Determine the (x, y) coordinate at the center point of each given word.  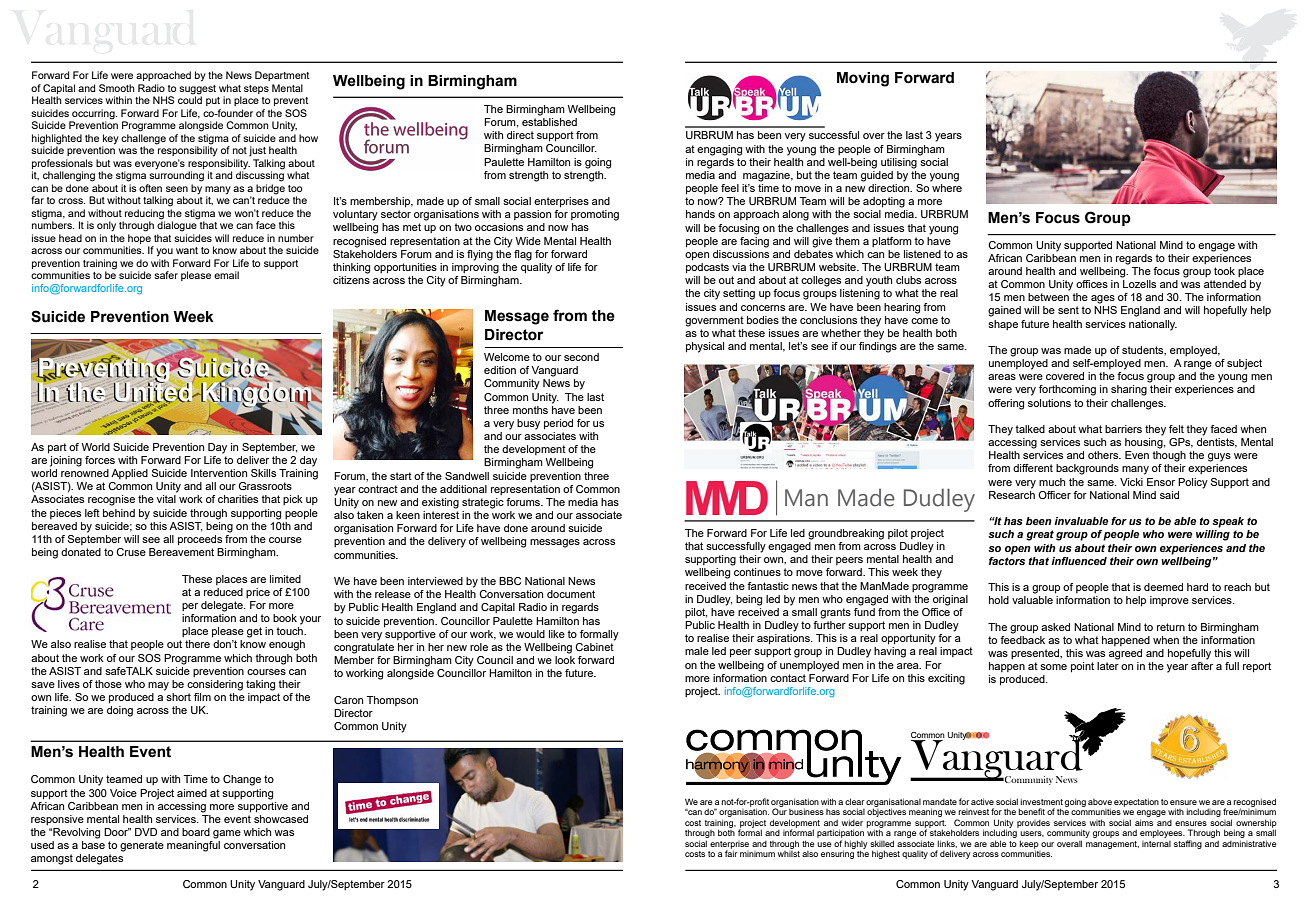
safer (166, 275)
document (571, 594)
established (549, 122)
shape (1003, 325)
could (190, 99)
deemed (1163, 587)
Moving (863, 79)
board (196, 832)
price (258, 593)
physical (705, 347)
